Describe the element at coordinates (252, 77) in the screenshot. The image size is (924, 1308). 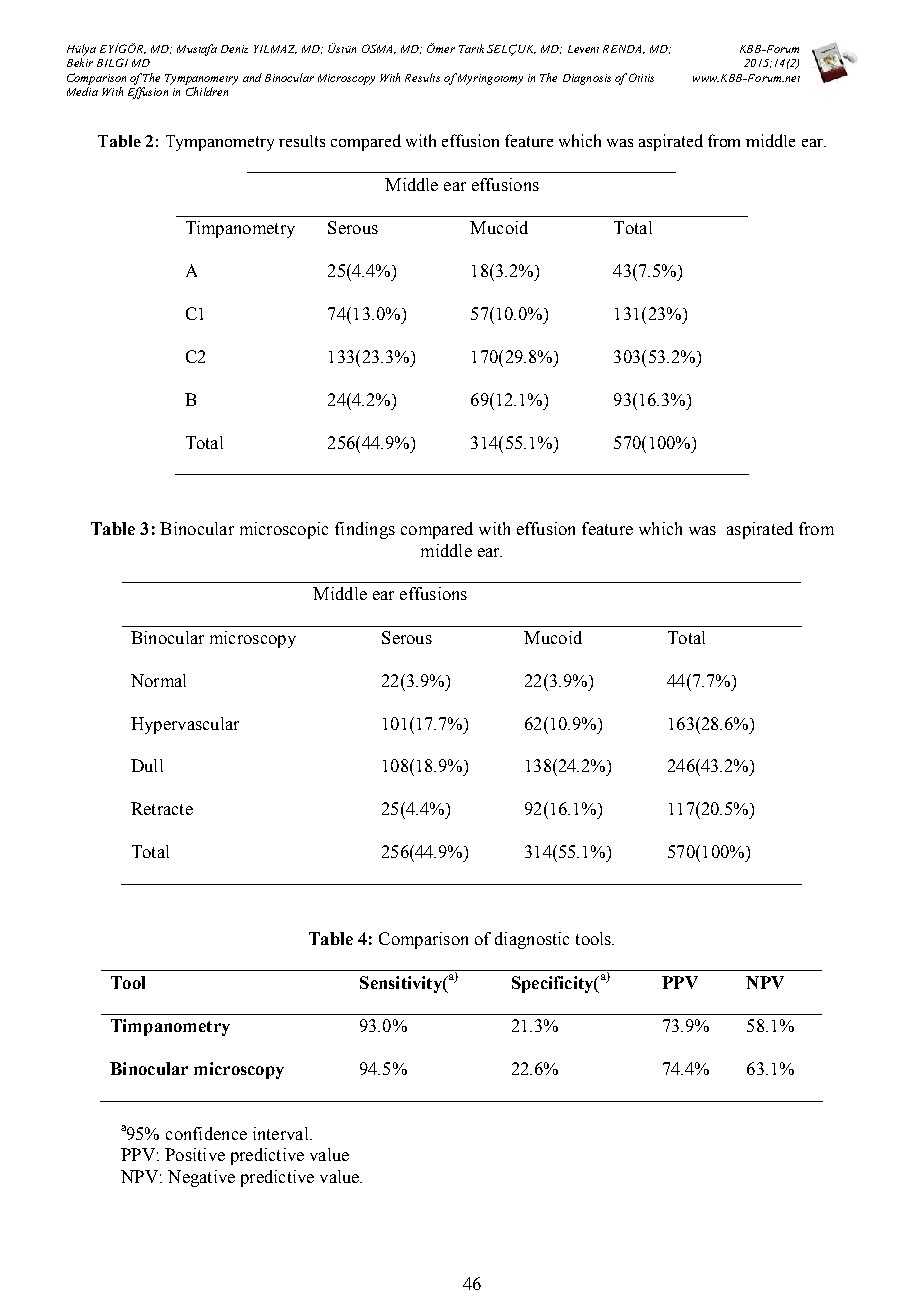
I see `and` at that location.
